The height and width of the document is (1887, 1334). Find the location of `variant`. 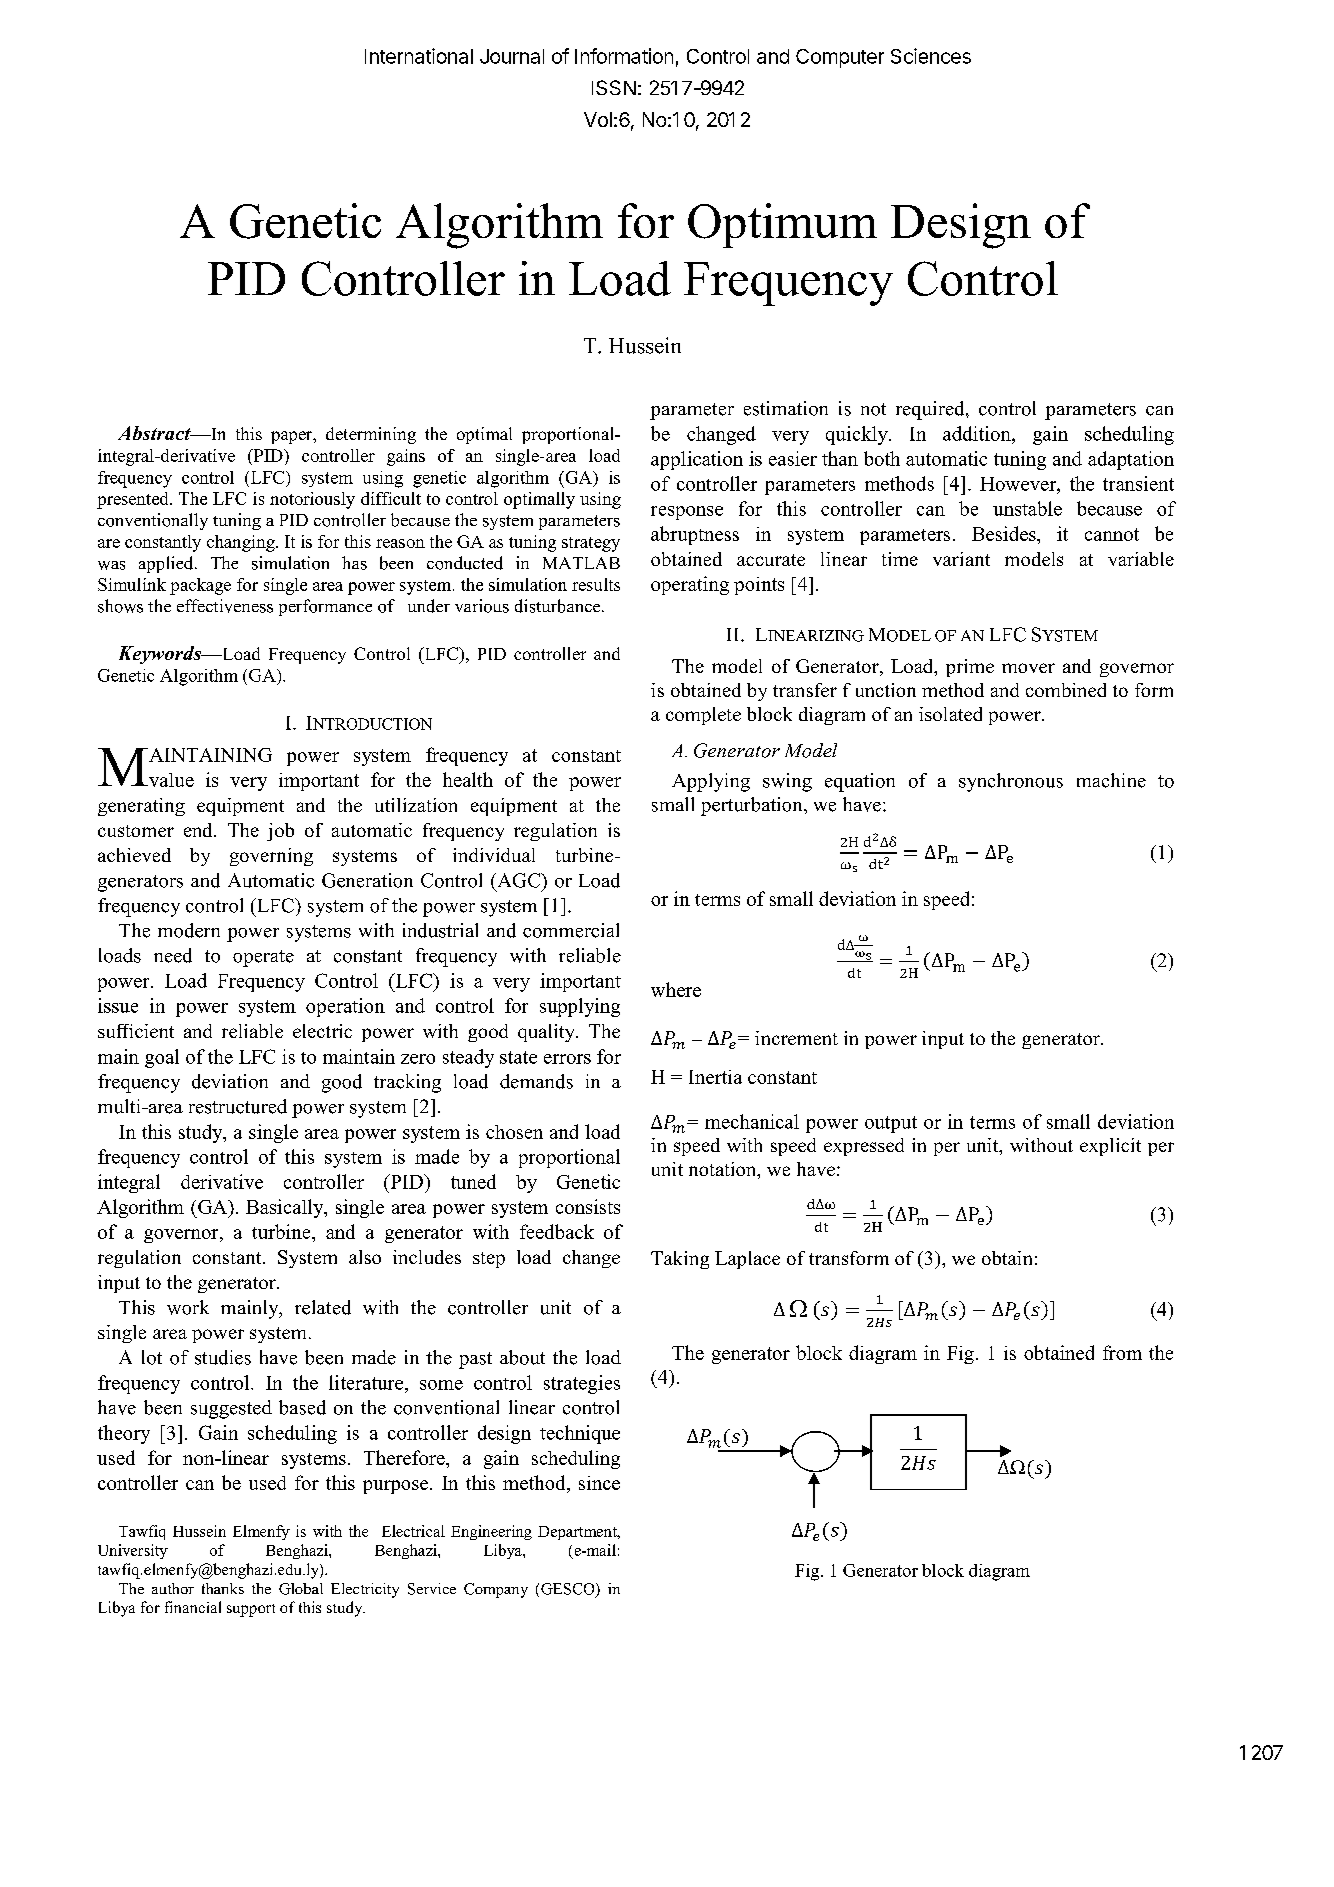

variant is located at coordinates (961, 559).
